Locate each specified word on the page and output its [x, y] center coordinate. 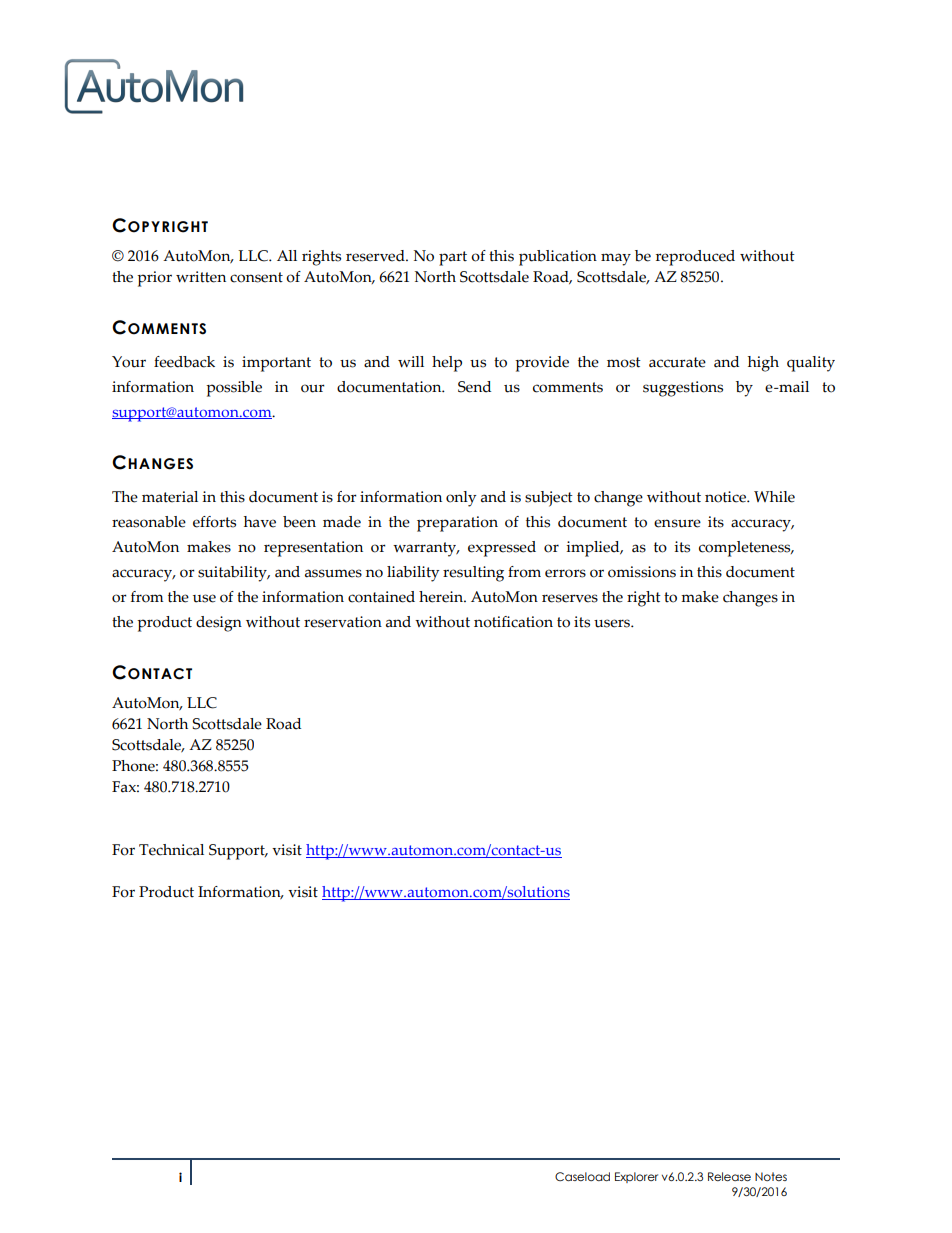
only [461, 499]
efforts [214, 522]
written [201, 277]
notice [727, 497]
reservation [343, 622]
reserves [570, 598]
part [453, 258]
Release [729, 1176]
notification [513, 622]
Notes [771, 1176]
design [219, 624]
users [613, 623]
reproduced [695, 258]
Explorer [636, 1177]
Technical [171, 850]
